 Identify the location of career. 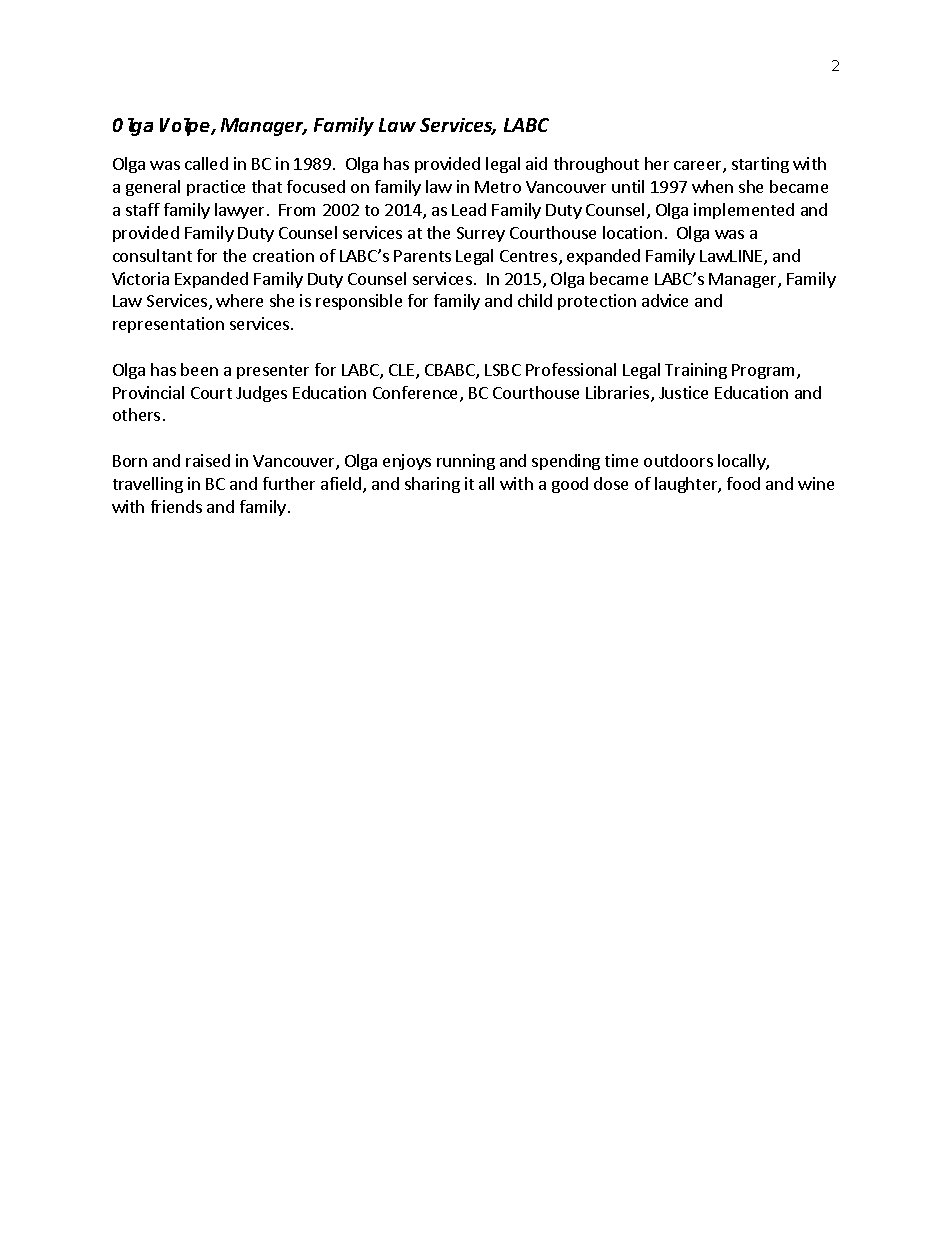
(699, 167).
